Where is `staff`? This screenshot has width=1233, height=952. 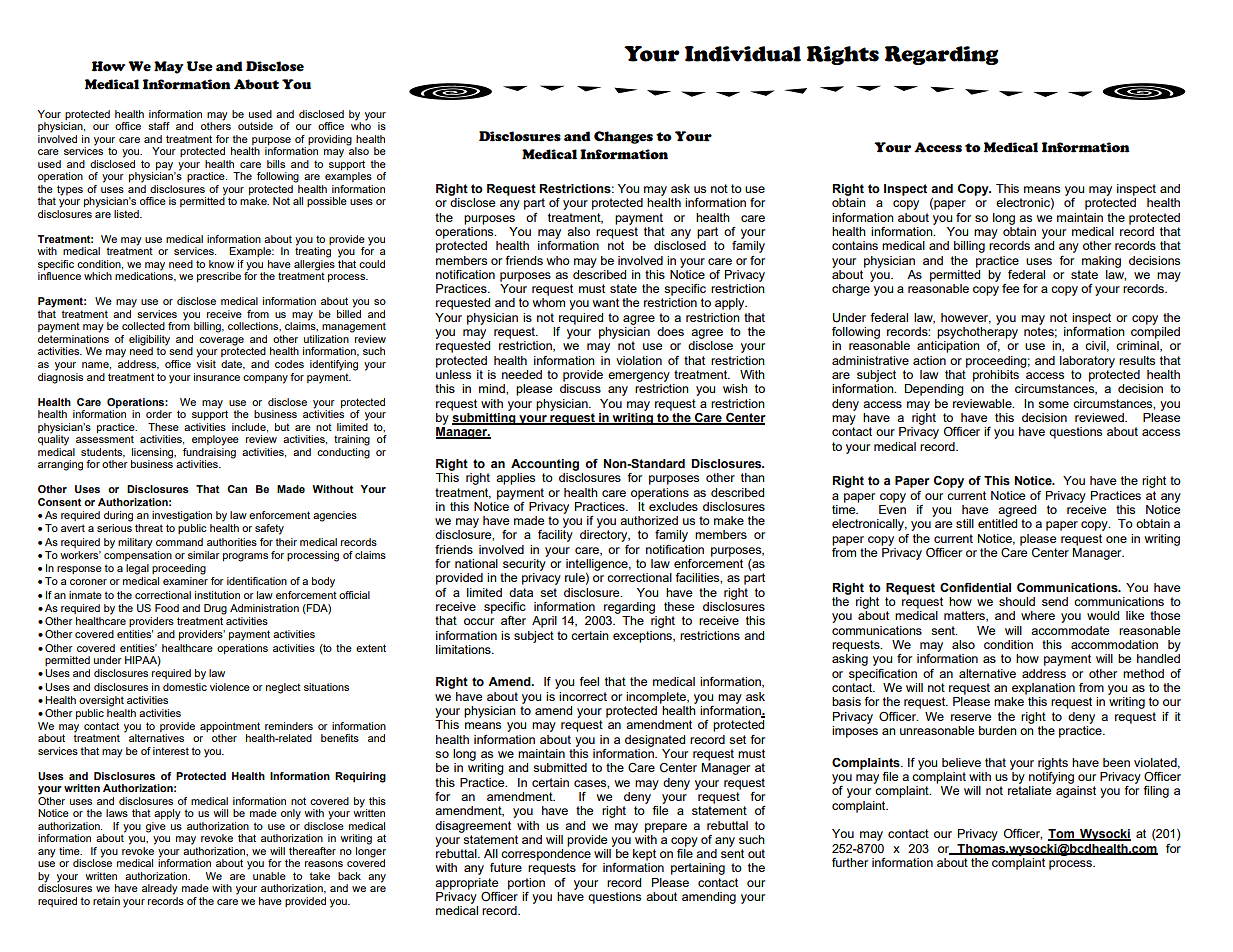 staff is located at coordinates (159, 126).
